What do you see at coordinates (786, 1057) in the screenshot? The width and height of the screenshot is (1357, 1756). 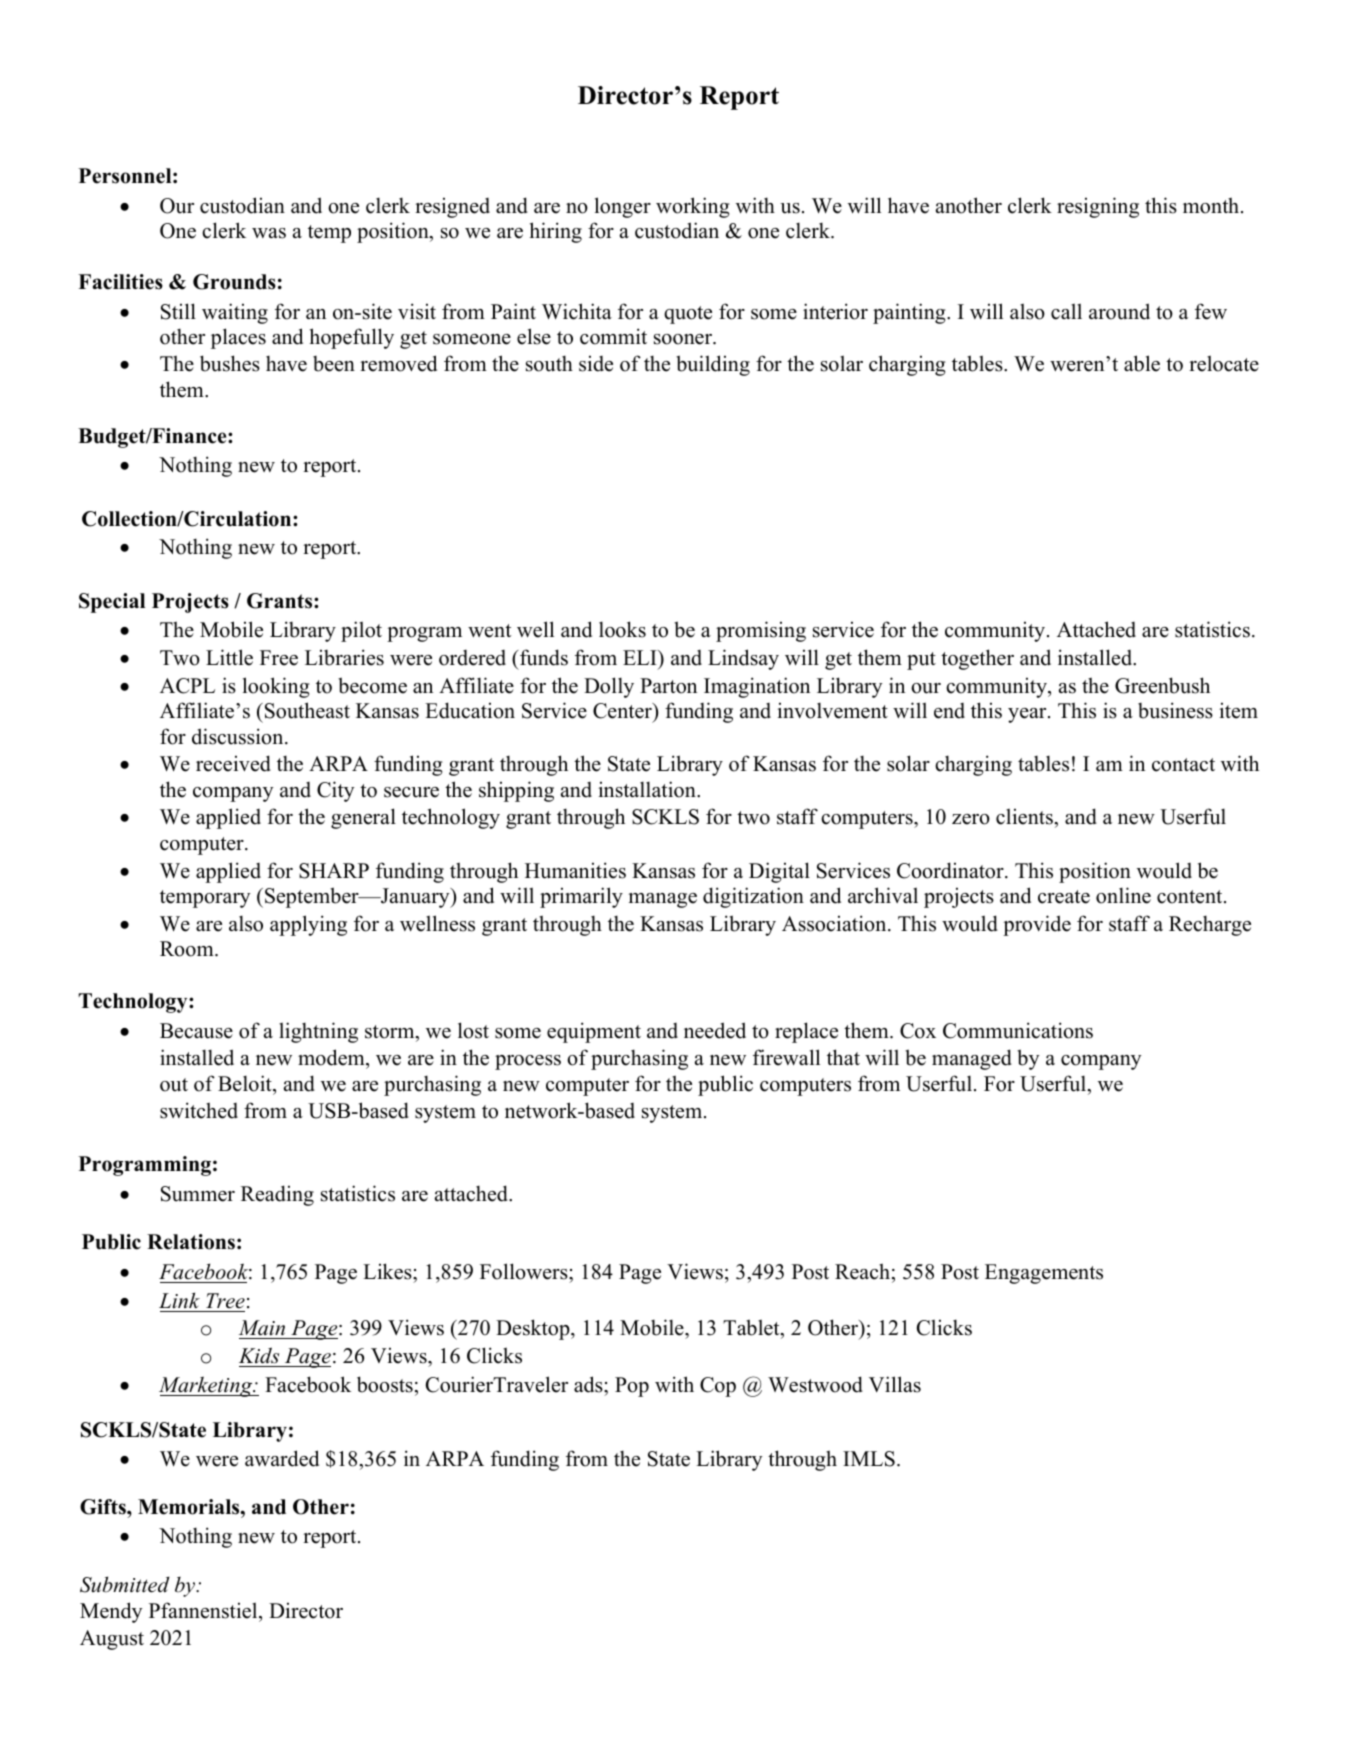 I see `firewall` at bounding box center [786, 1057].
